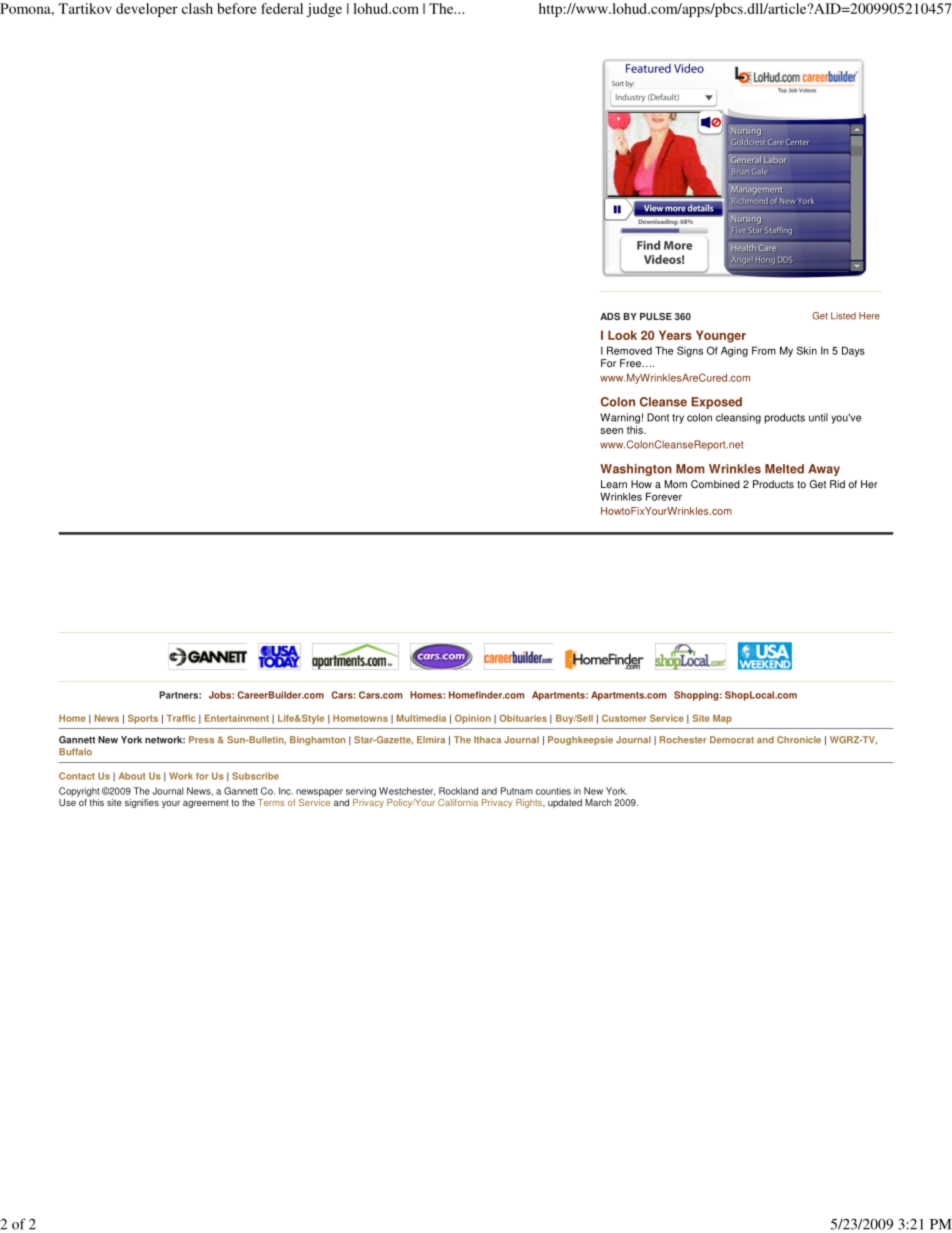 This page has width=952, height=1233. I want to click on Warning, so click(620, 418).
